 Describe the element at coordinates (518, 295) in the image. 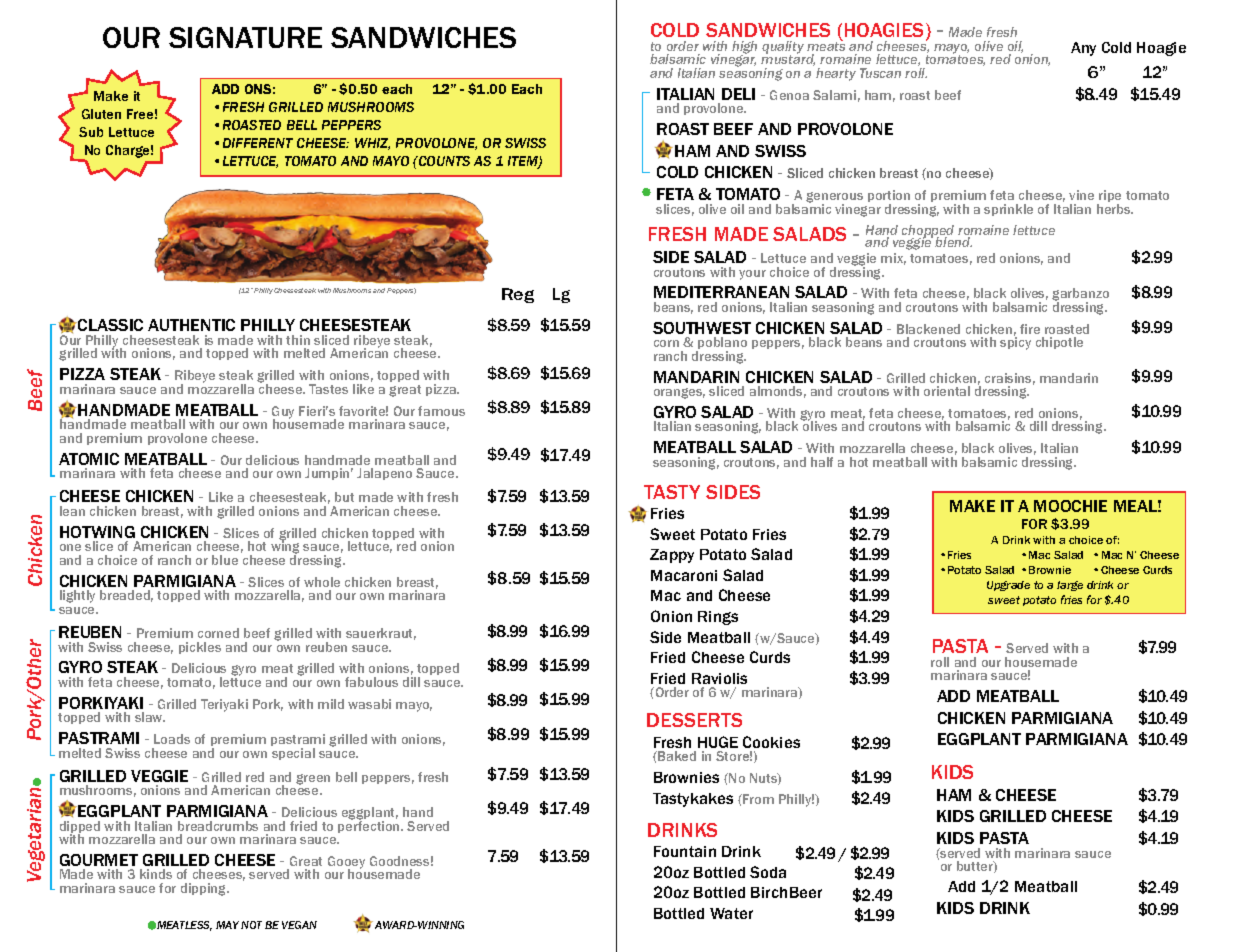

I see `Reg` at that location.
